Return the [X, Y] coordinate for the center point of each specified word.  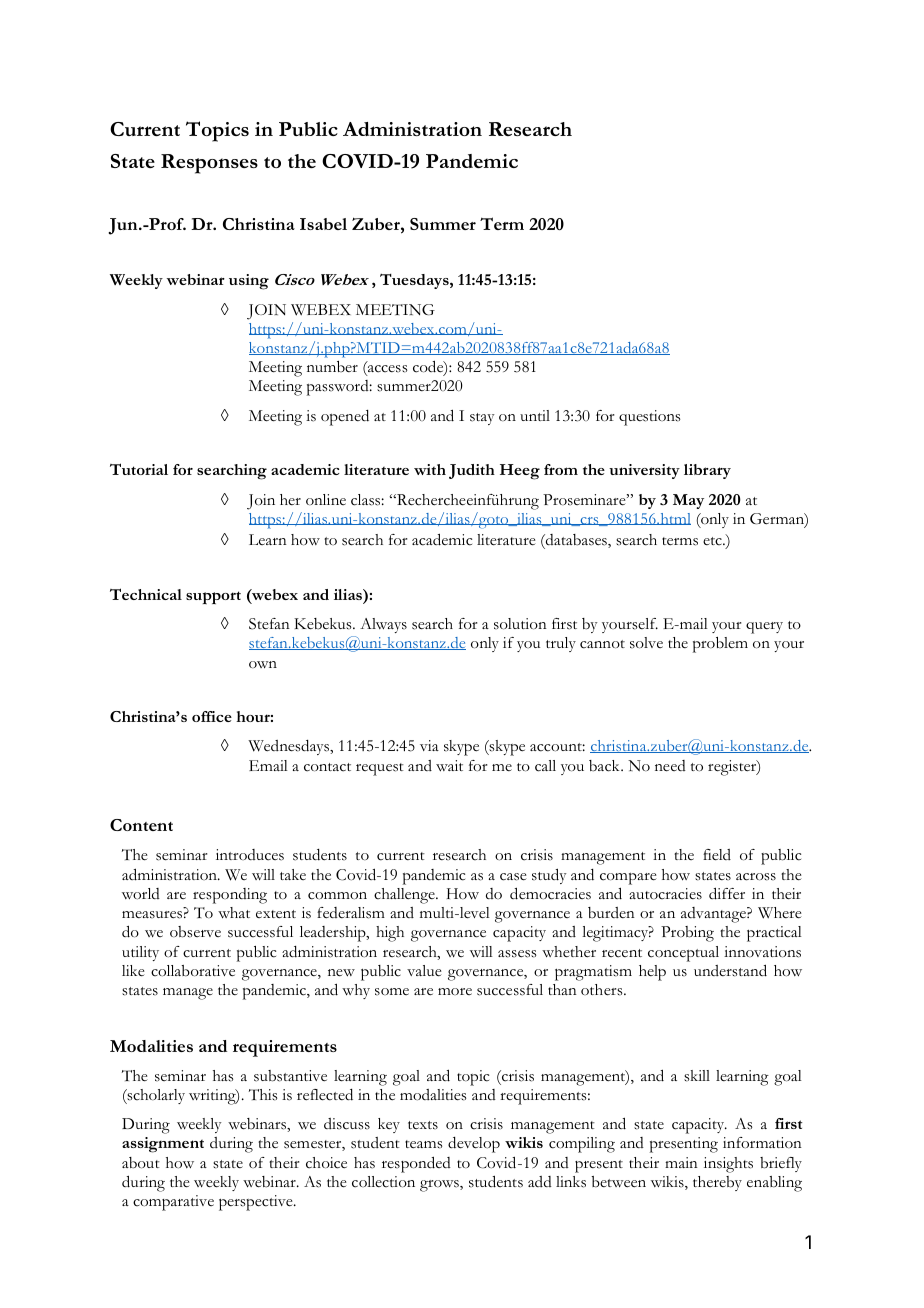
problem [720, 645]
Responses [209, 164]
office [212, 716]
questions [649, 418]
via [429, 745]
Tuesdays [415, 281]
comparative [173, 1203]
